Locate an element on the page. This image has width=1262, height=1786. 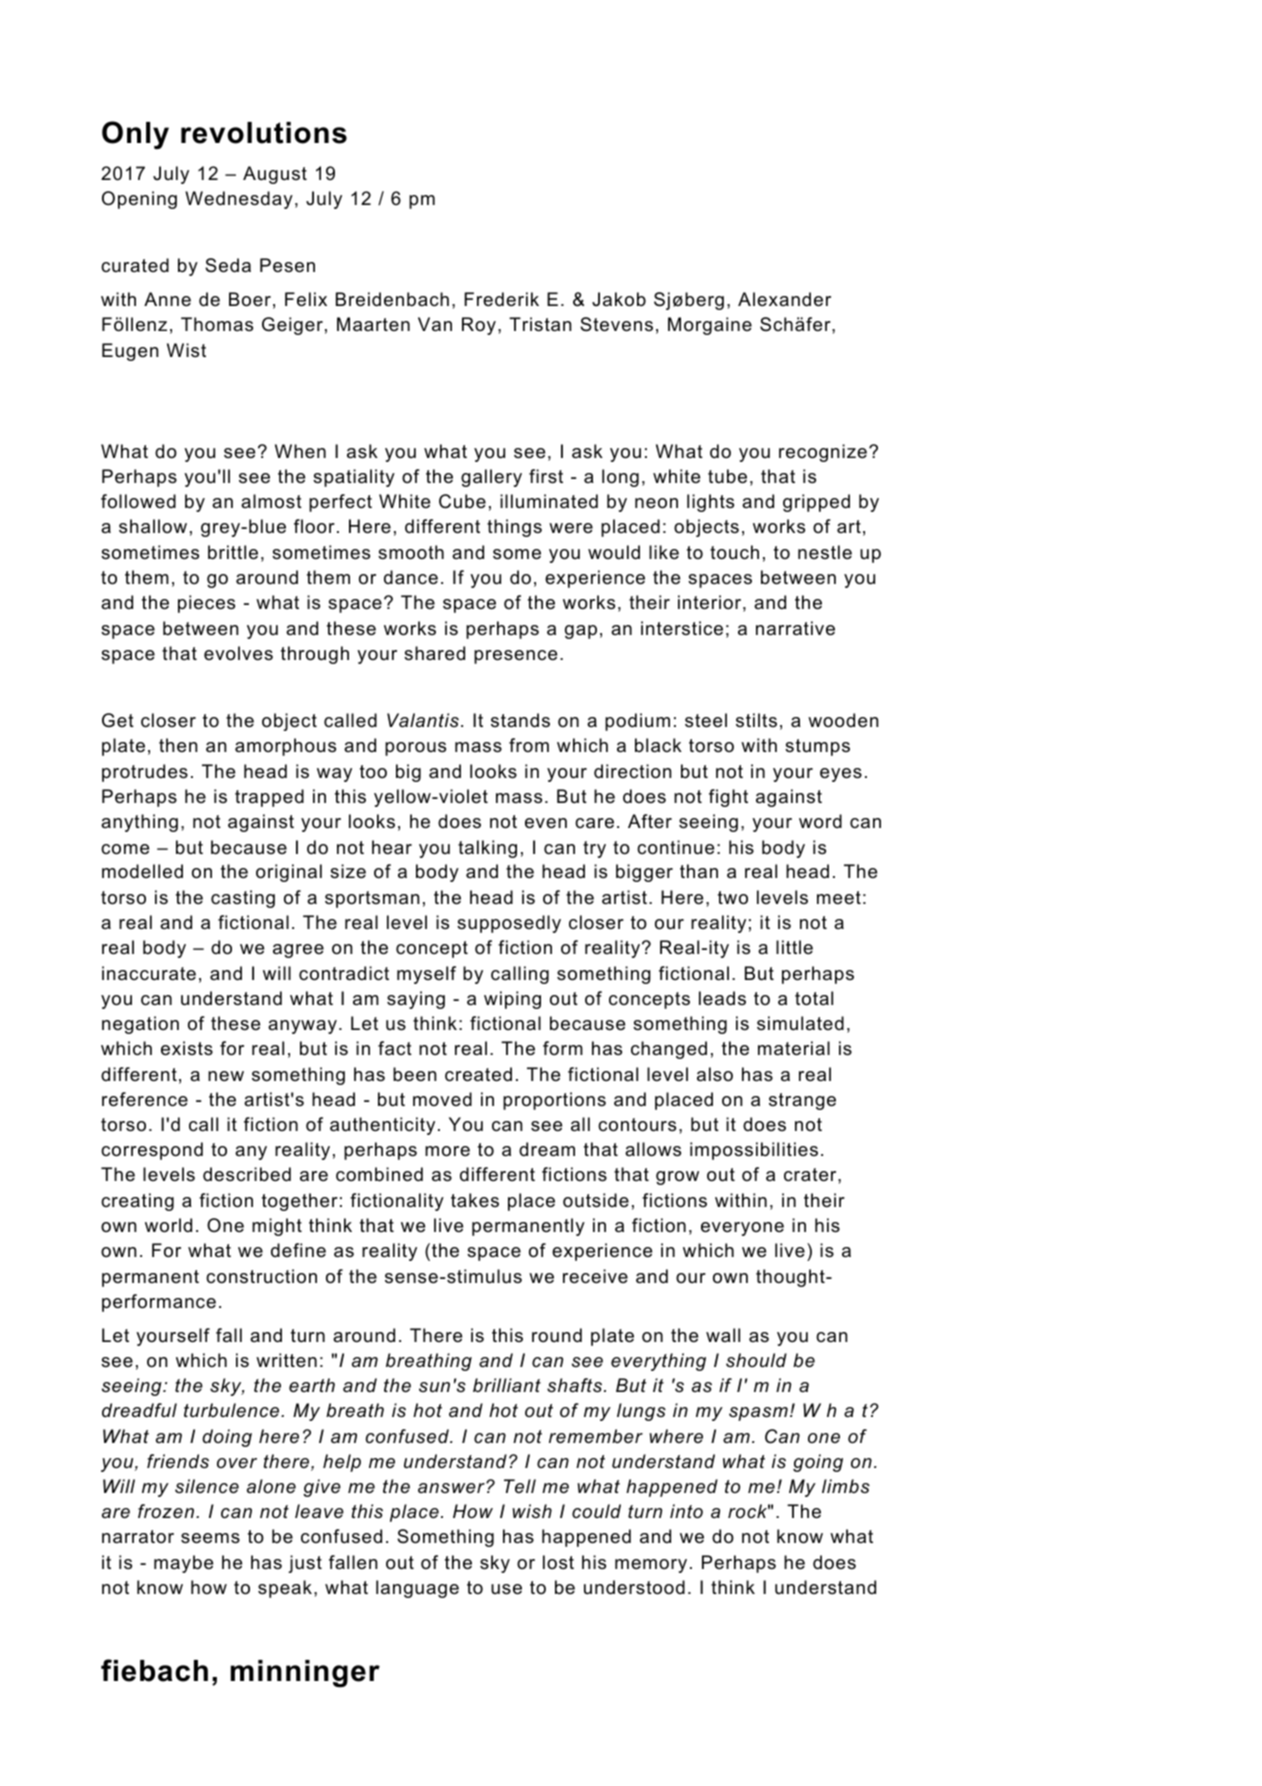
presence is located at coordinates (515, 657).
